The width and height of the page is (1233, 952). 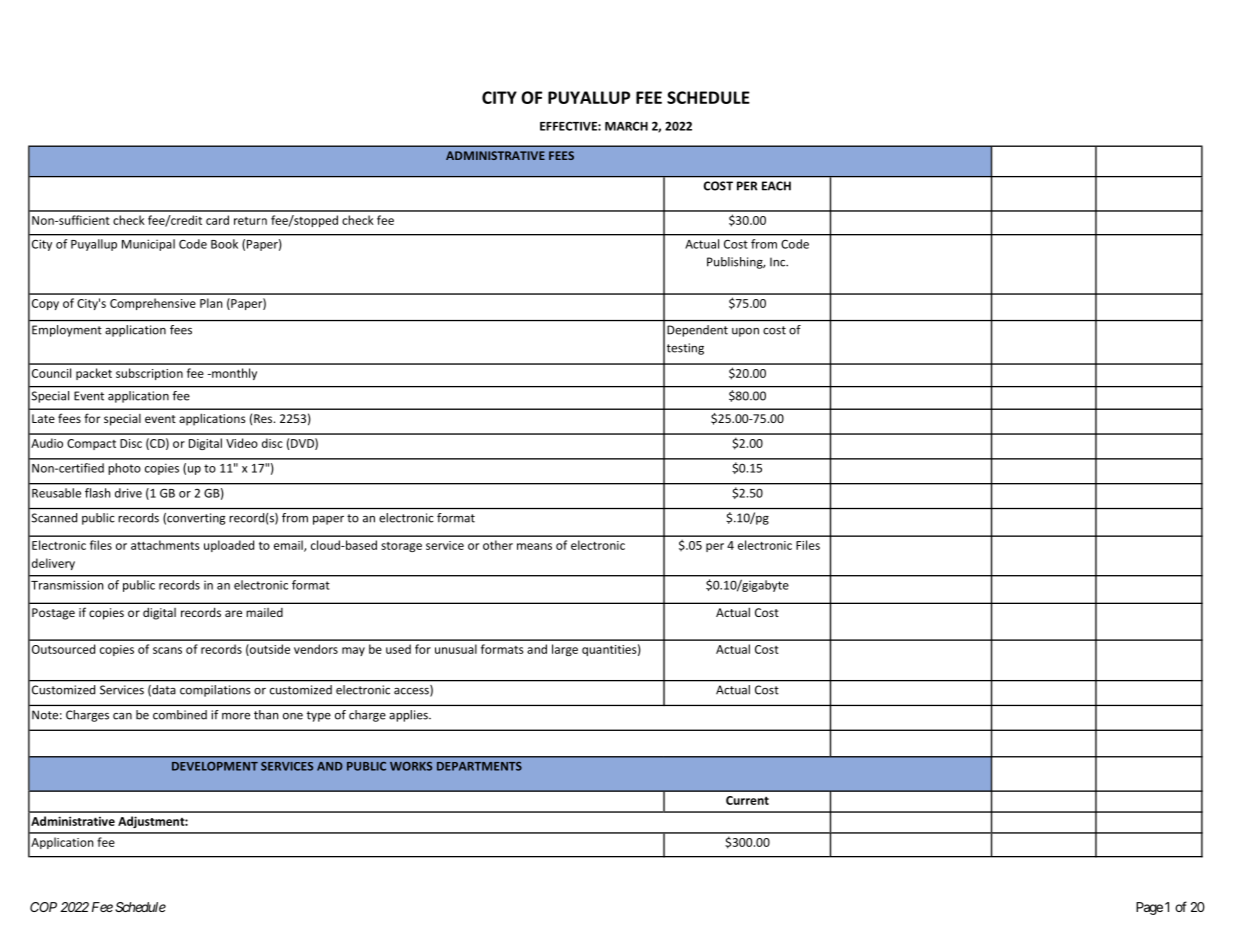 I want to click on upon, so click(x=745, y=332).
